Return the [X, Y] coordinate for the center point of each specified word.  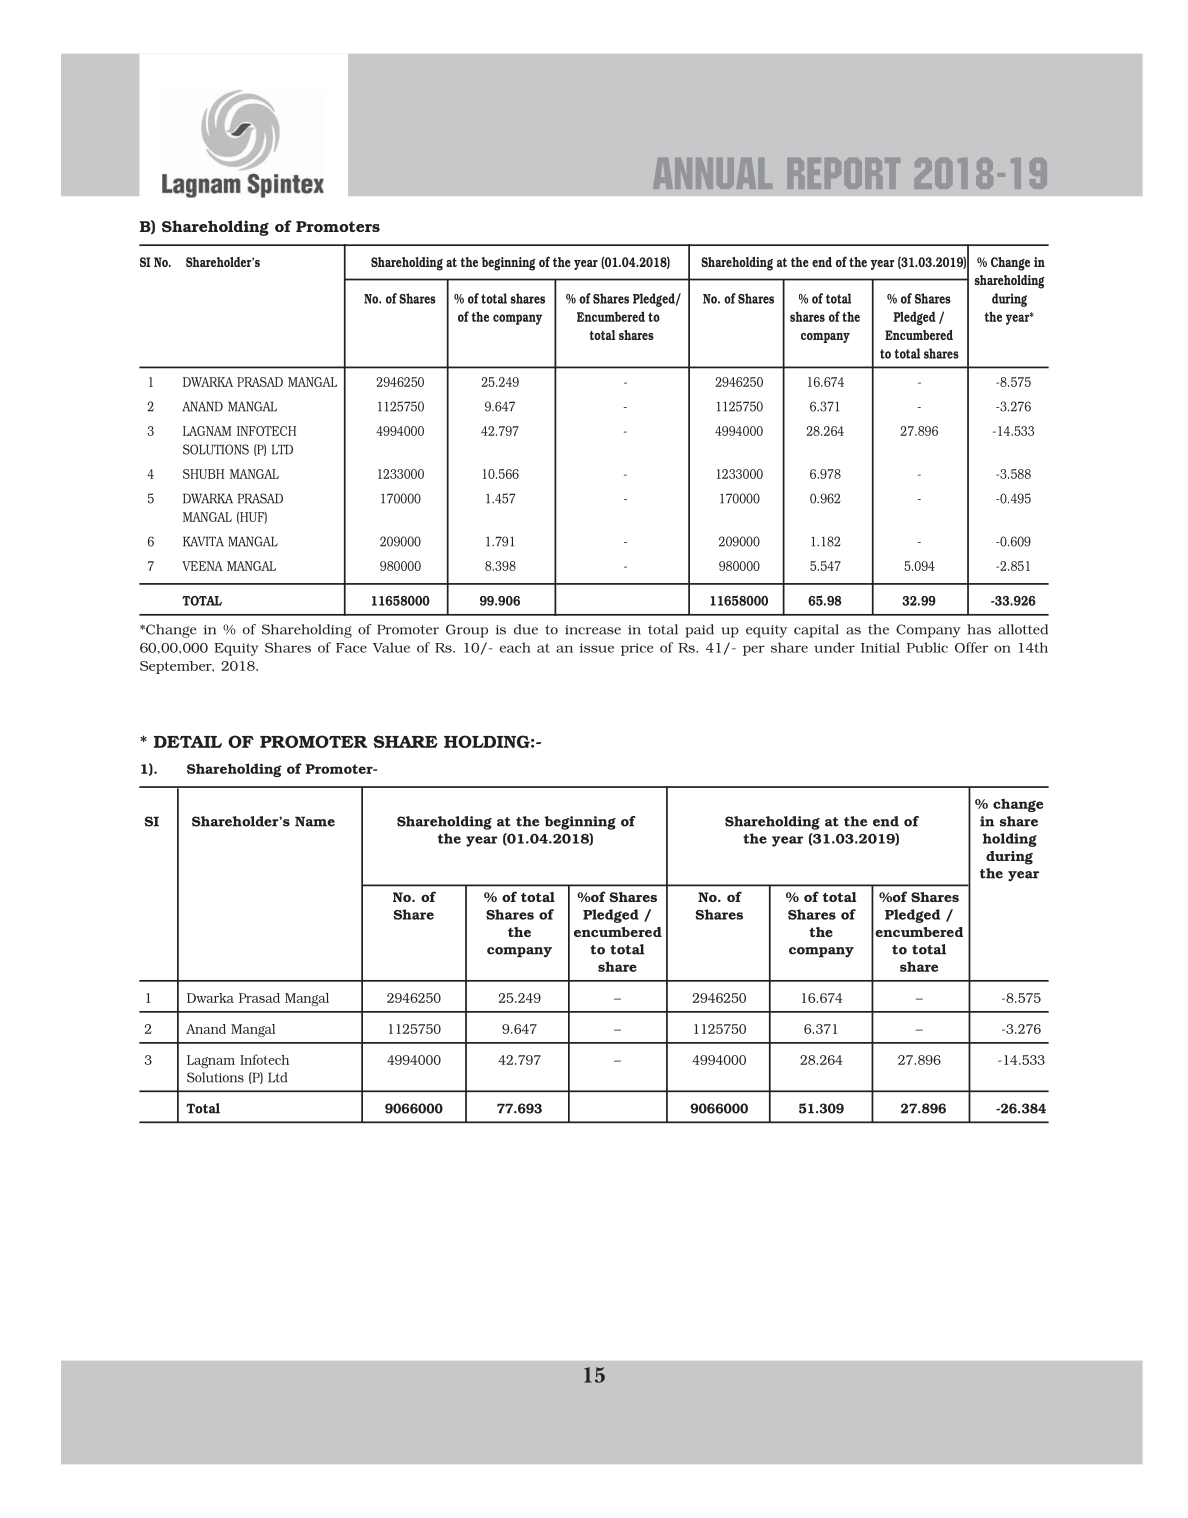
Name [315, 821]
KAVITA [203, 541]
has [979, 629]
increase [593, 630]
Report [844, 173]
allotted [1023, 629]
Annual [712, 173]
